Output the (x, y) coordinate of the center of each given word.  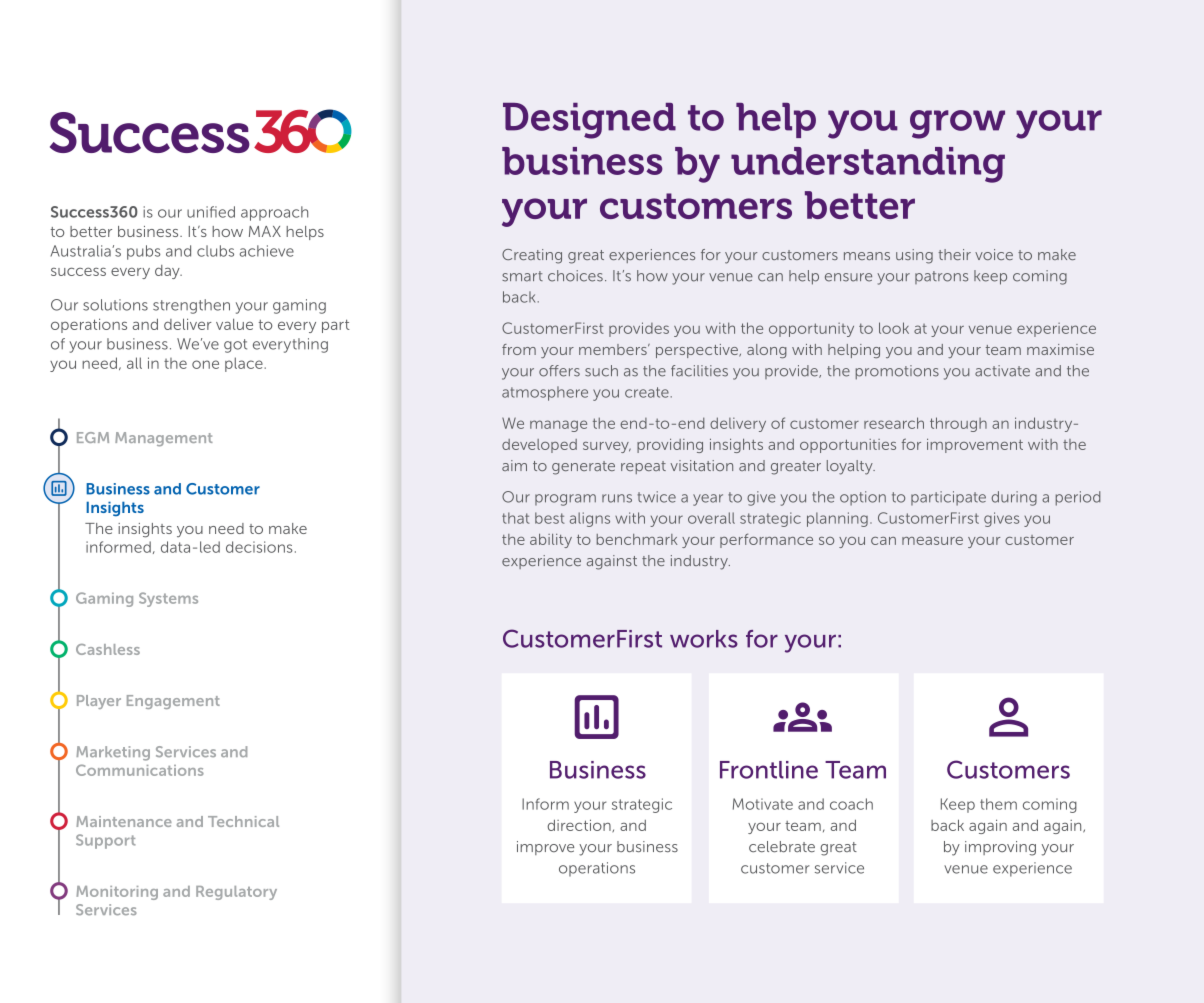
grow (957, 124)
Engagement (173, 702)
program (565, 500)
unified (211, 212)
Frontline (769, 770)
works (704, 639)
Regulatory (236, 893)
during (1014, 498)
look (894, 328)
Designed (589, 121)
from (519, 349)
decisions (259, 547)
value (234, 324)
